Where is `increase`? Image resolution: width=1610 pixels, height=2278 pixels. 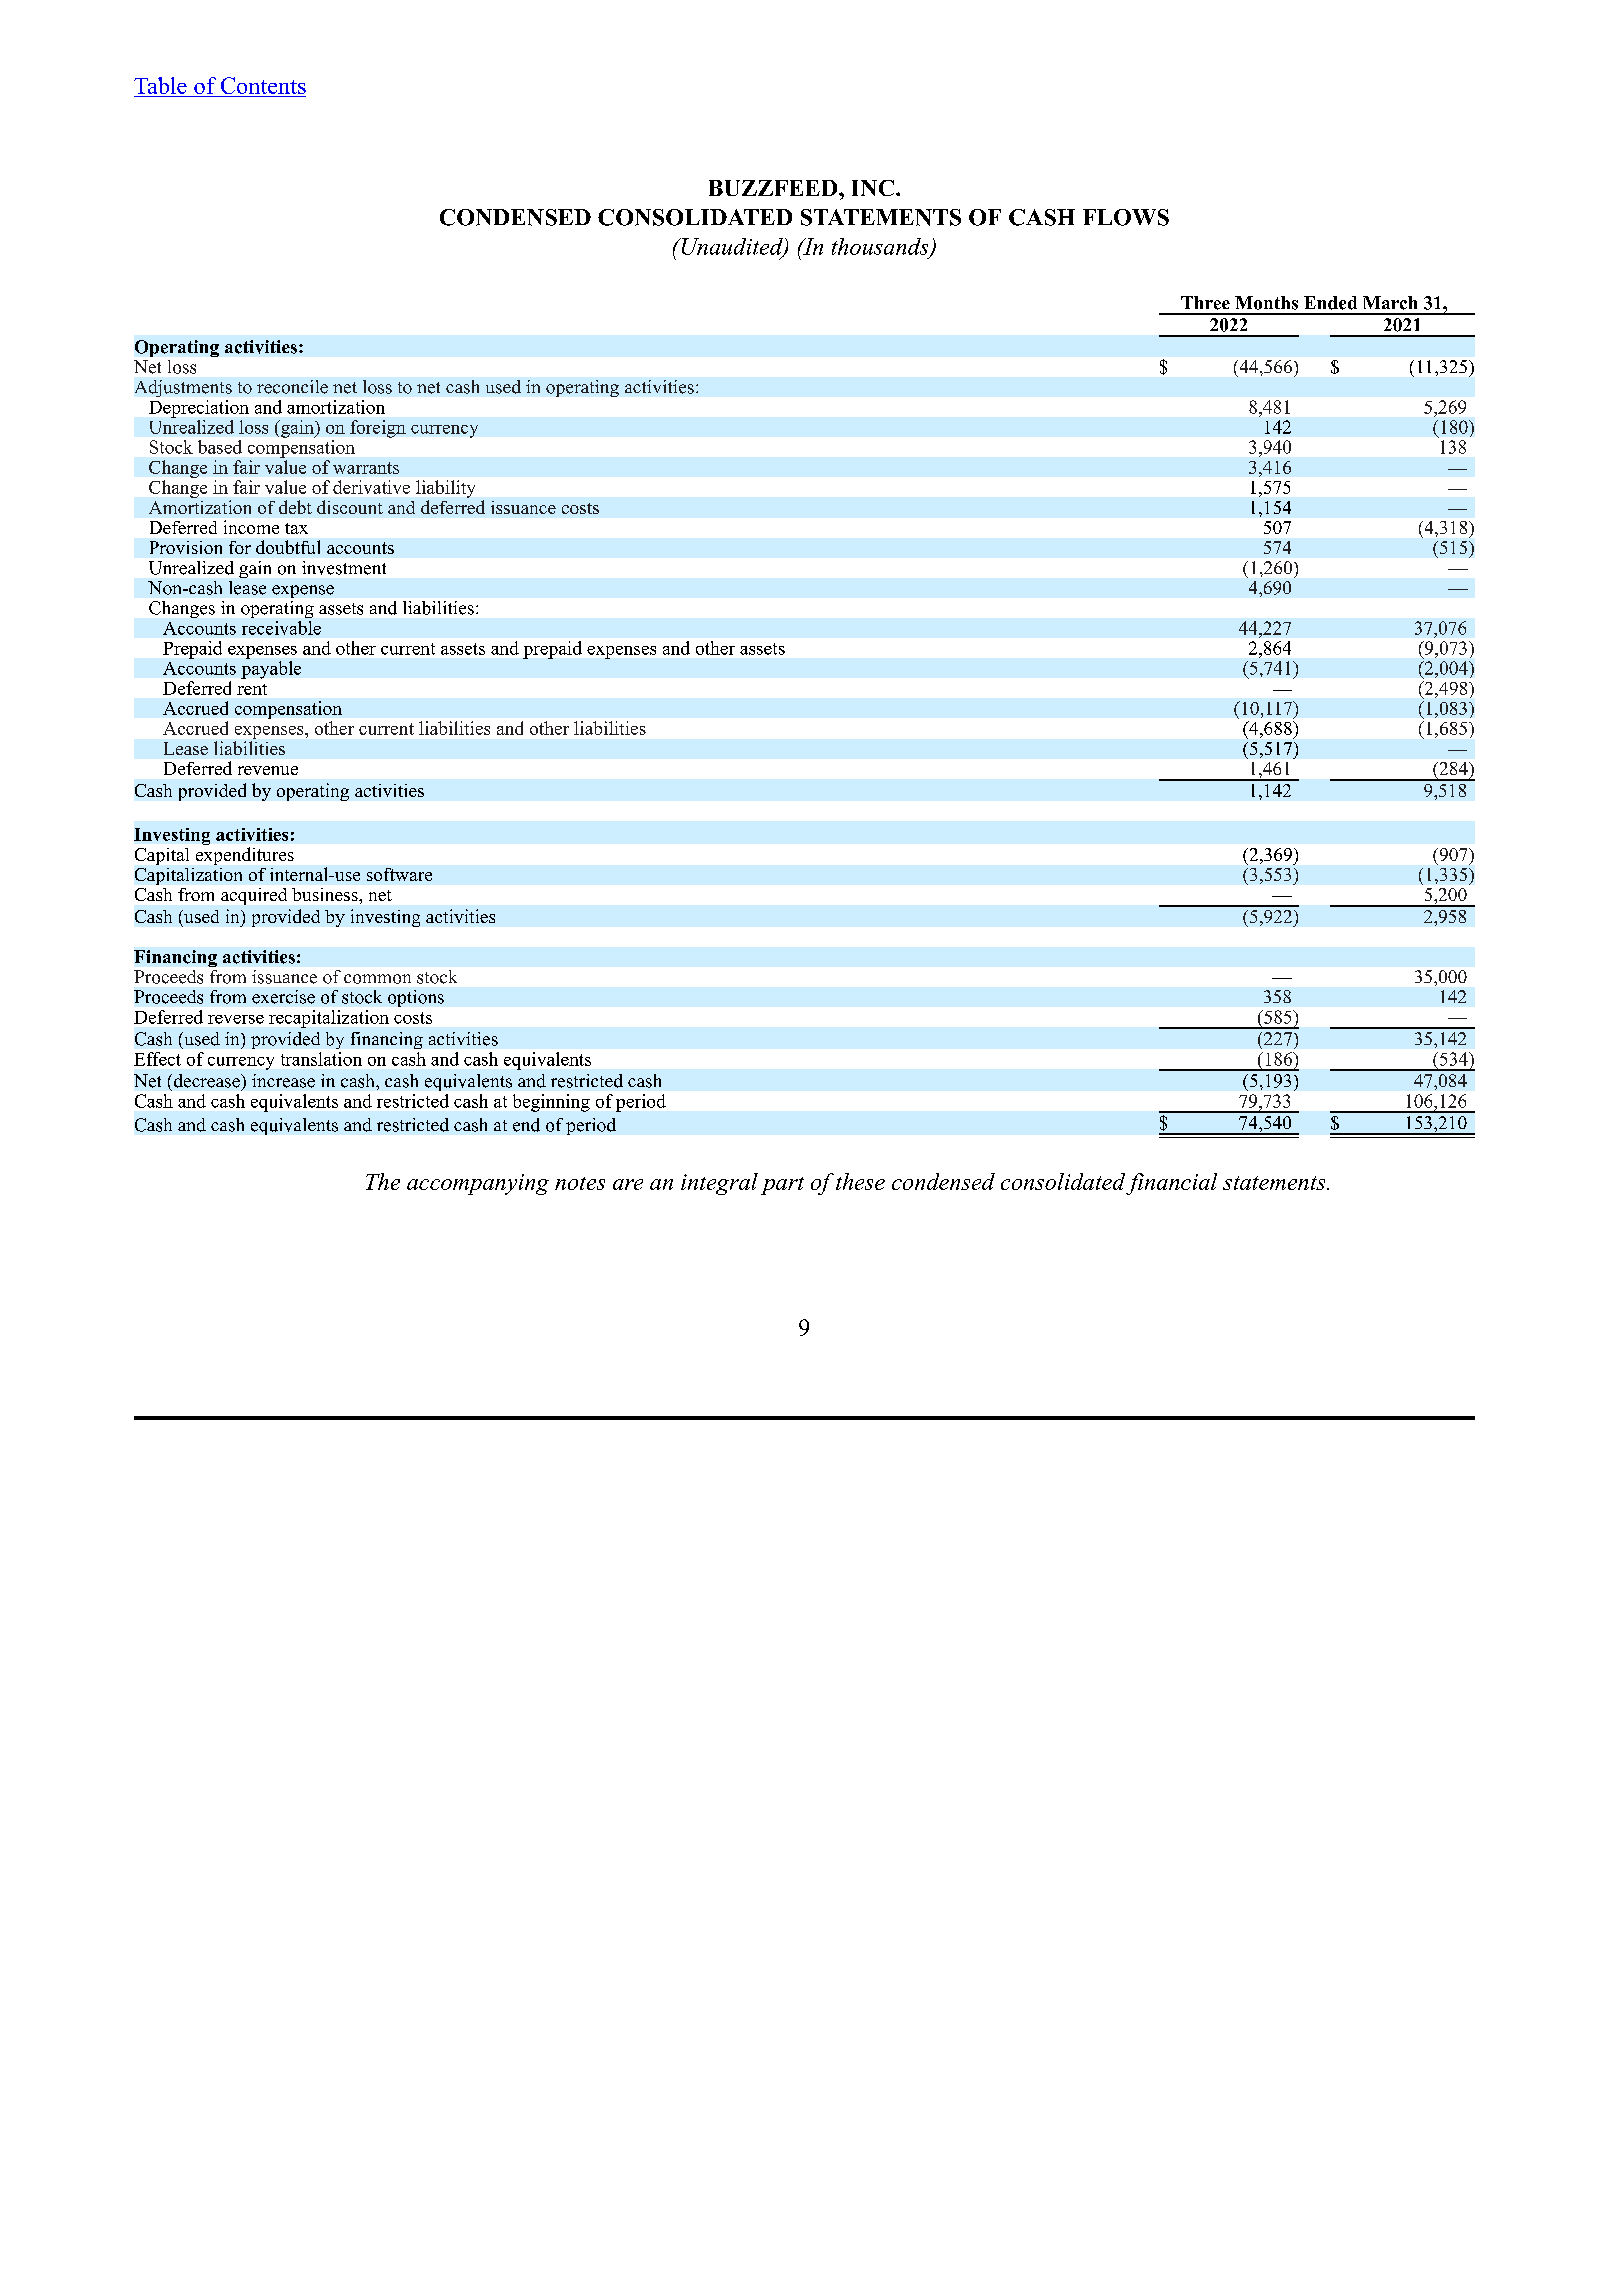
increase is located at coordinates (283, 1081).
